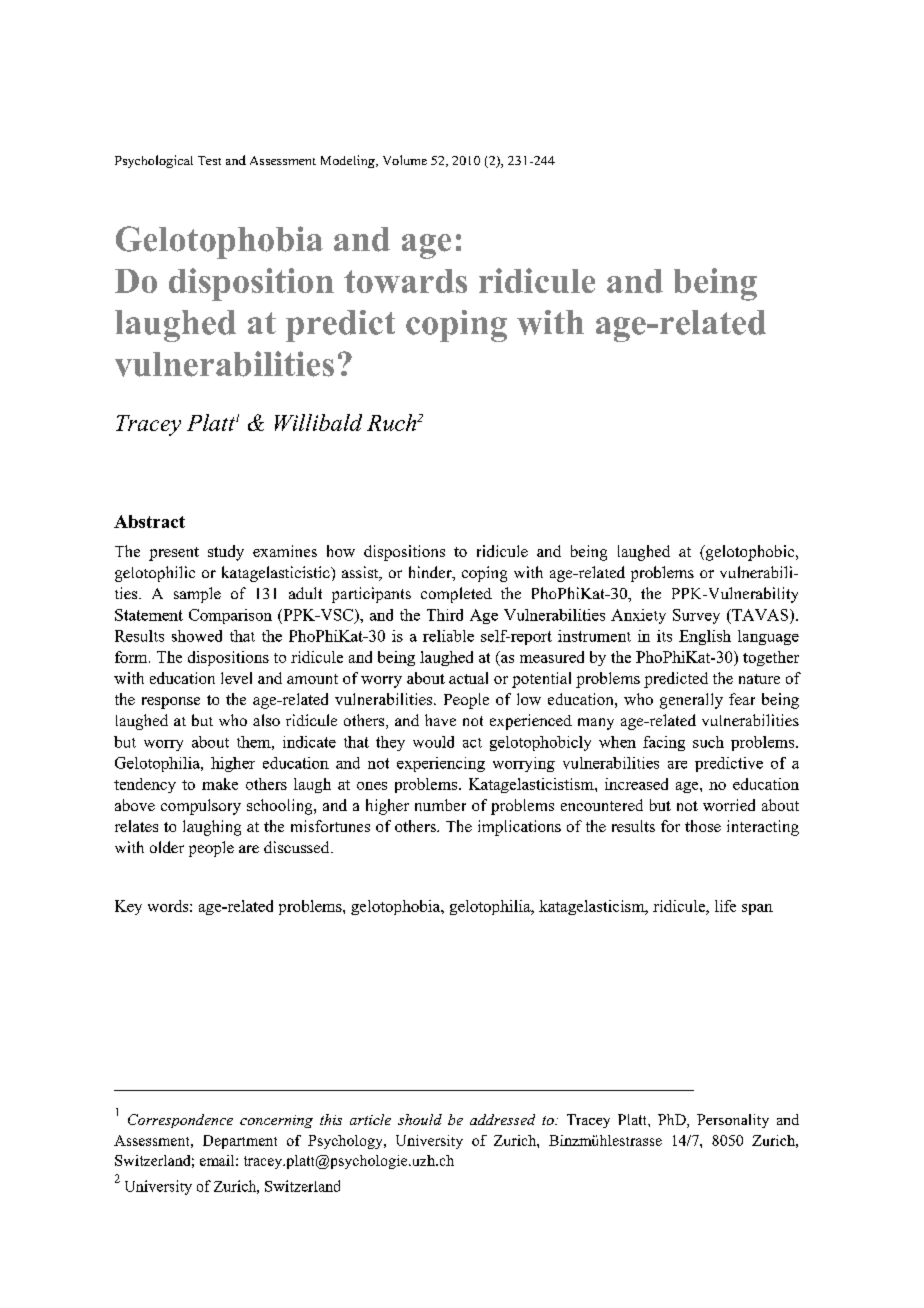  What do you see at coordinates (405, 281) in the document?
I see `towards` at bounding box center [405, 281].
